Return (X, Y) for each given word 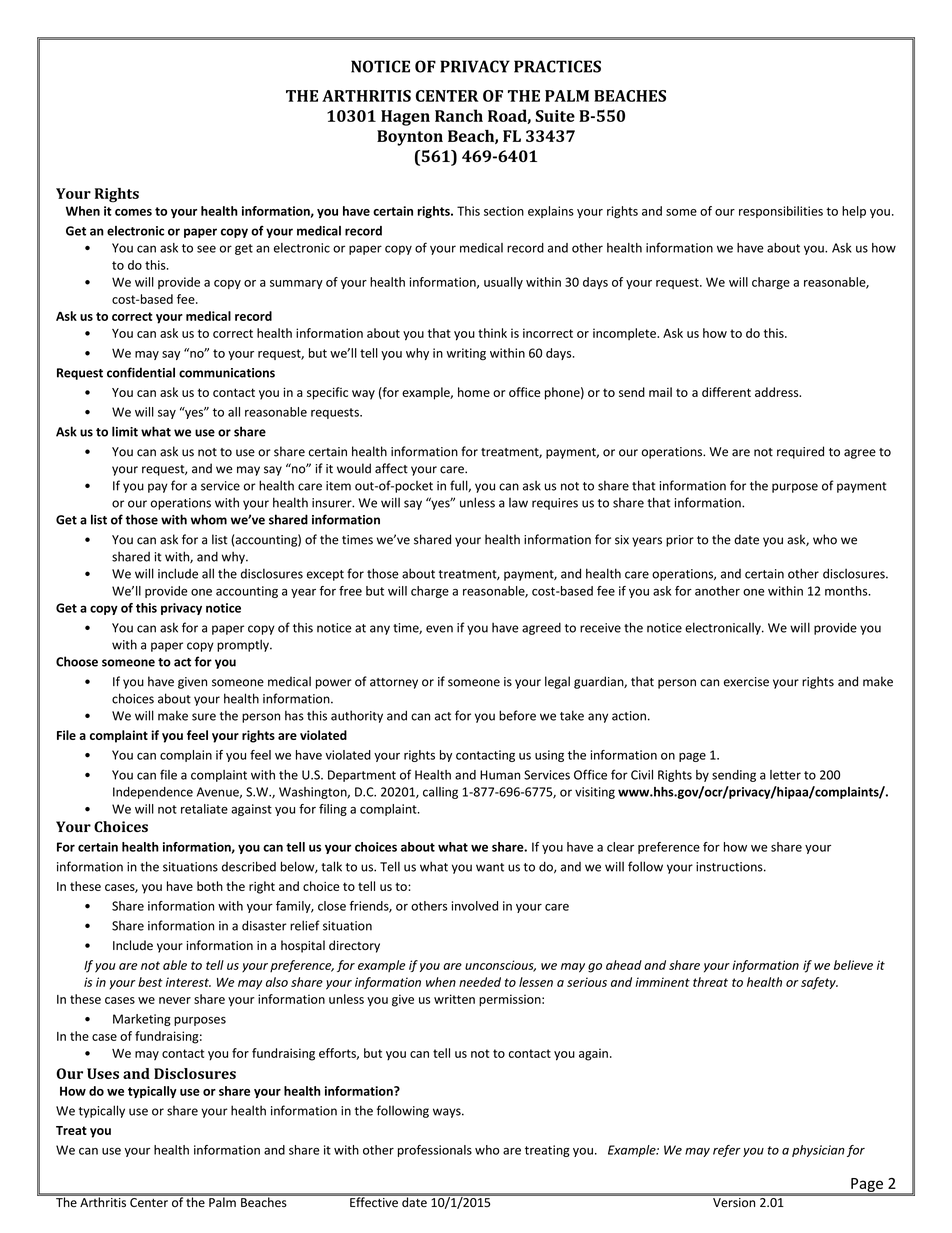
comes (133, 212)
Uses (103, 1073)
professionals (435, 1151)
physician (818, 1151)
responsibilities (781, 212)
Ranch (459, 115)
